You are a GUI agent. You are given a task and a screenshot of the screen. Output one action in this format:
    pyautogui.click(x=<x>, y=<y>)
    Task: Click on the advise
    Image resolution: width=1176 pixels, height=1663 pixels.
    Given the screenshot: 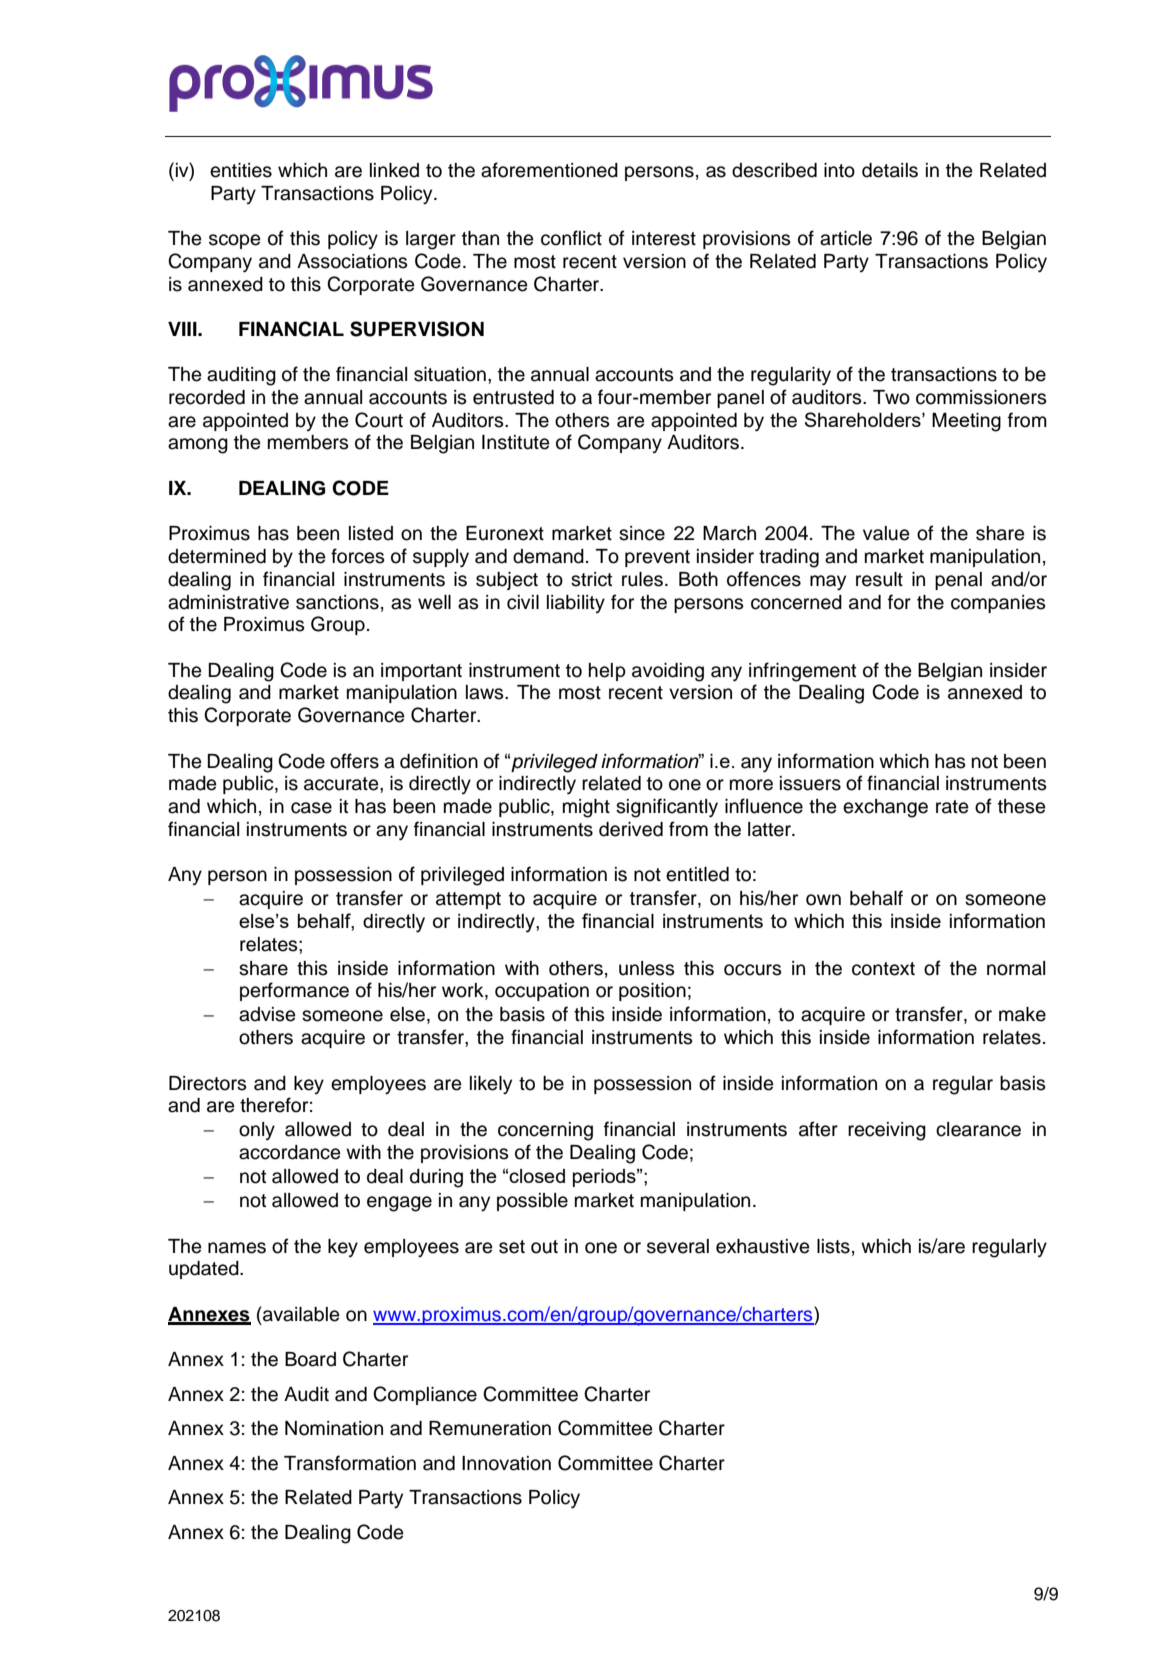 What is the action you would take?
    pyautogui.click(x=267, y=1014)
